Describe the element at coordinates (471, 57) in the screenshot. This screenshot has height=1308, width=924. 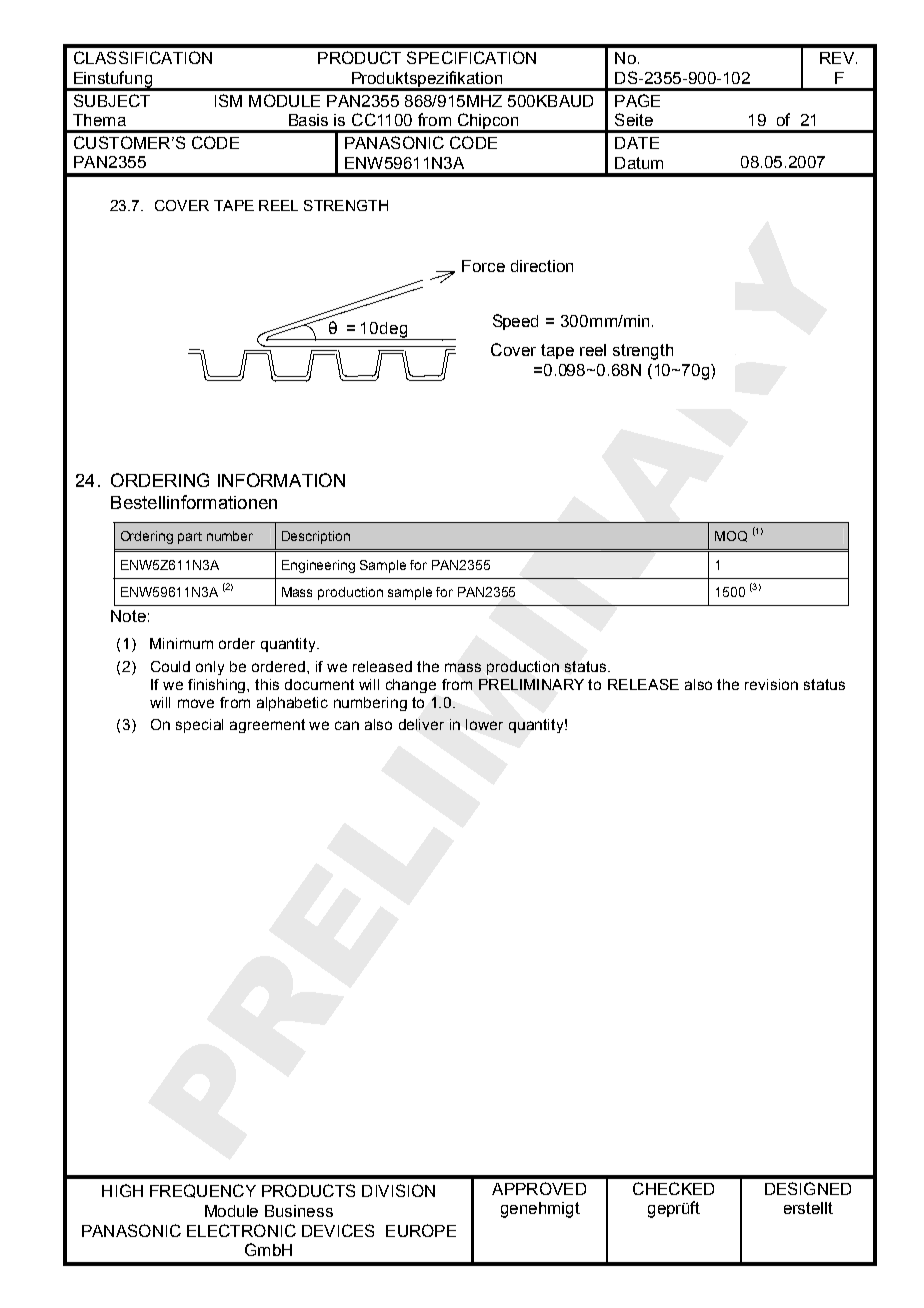
I see `SPECIFICATION` at that location.
